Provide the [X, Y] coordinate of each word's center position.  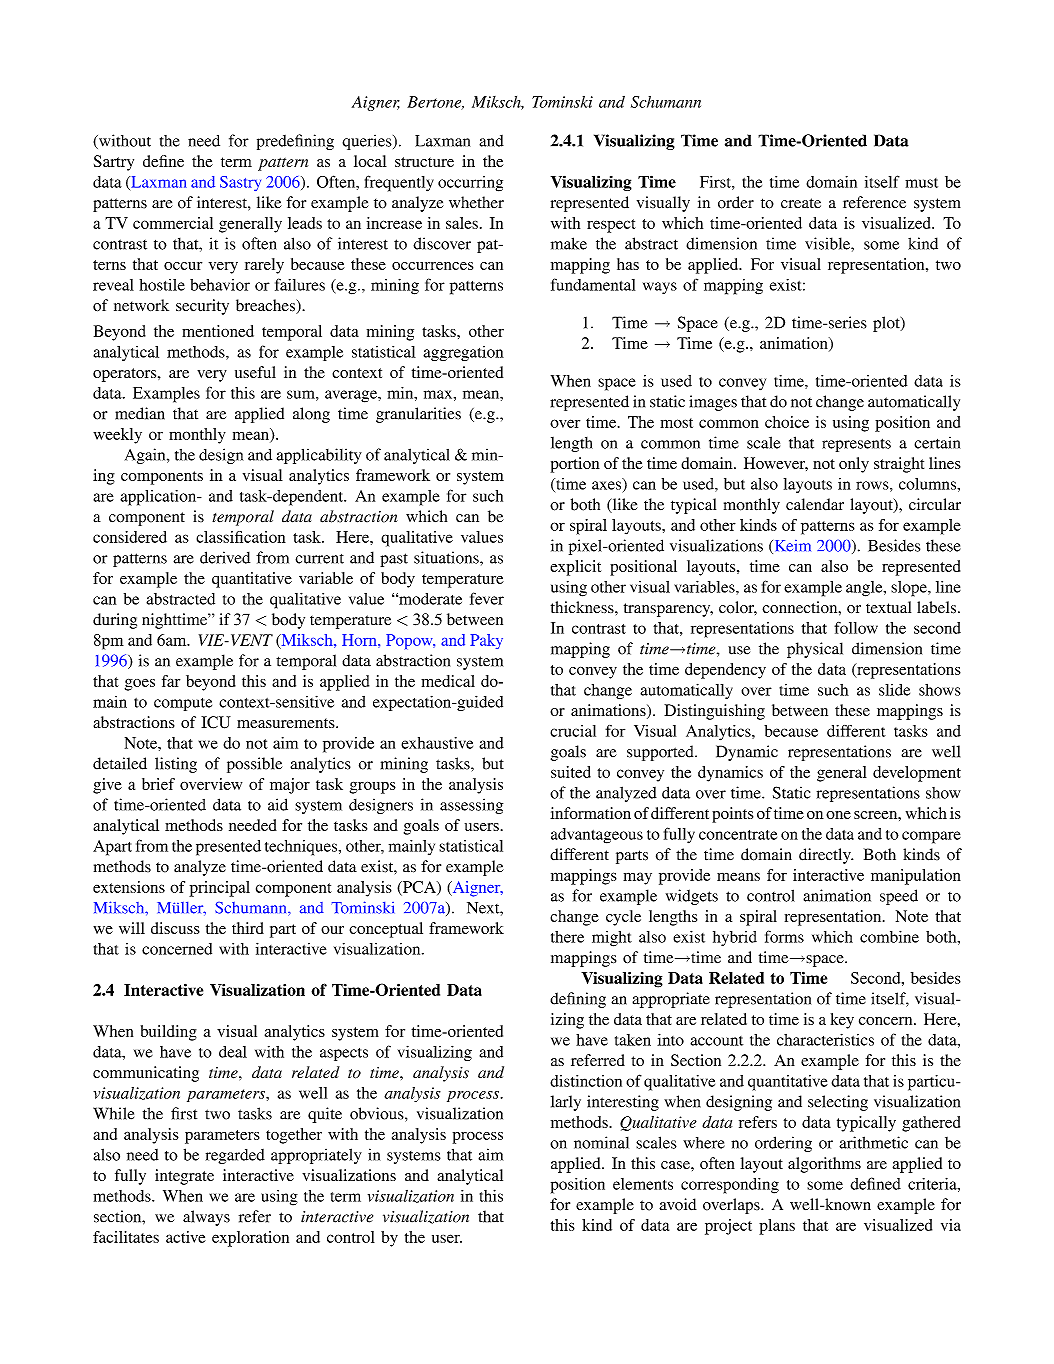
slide [894, 690]
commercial [173, 223]
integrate [184, 1177]
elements [643, 1184]
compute [183, 704]
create [801, 203]
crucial [573, 731]
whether [476, 202]
